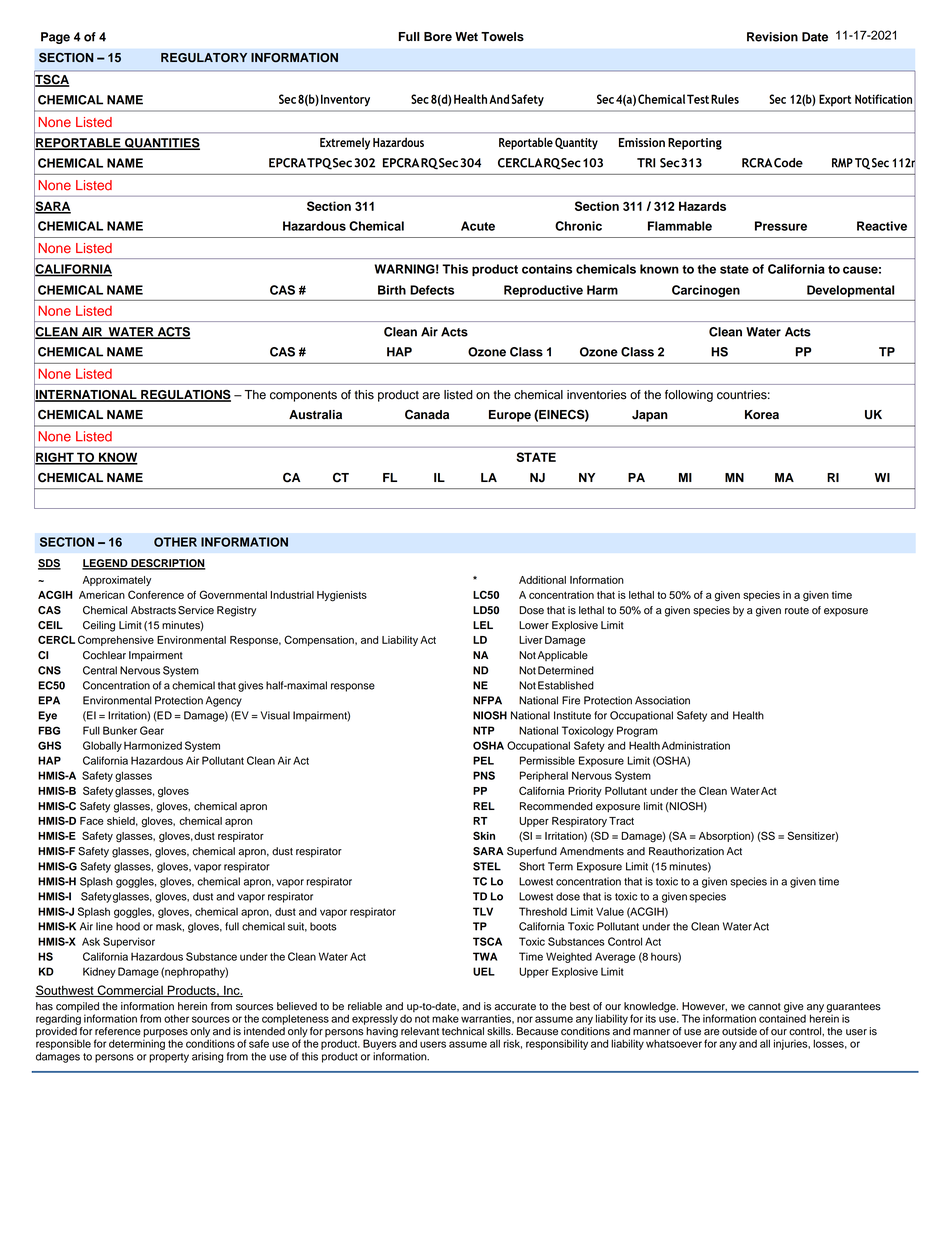  Describe the element at coordinates (772, 37) in the screenshot. I see `Revision` at that location.
